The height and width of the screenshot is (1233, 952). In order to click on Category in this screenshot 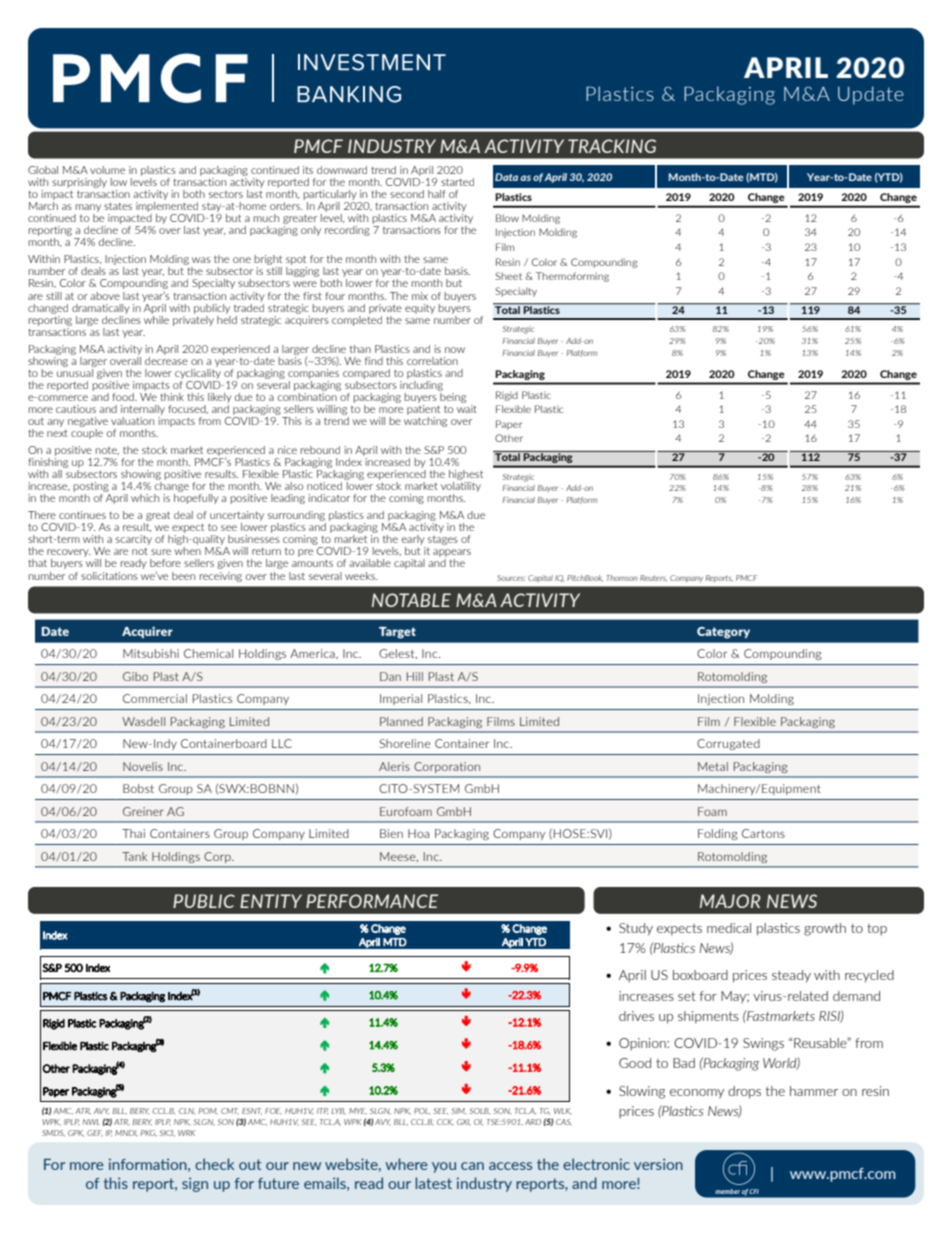, I will do `click(723, 633)`.
